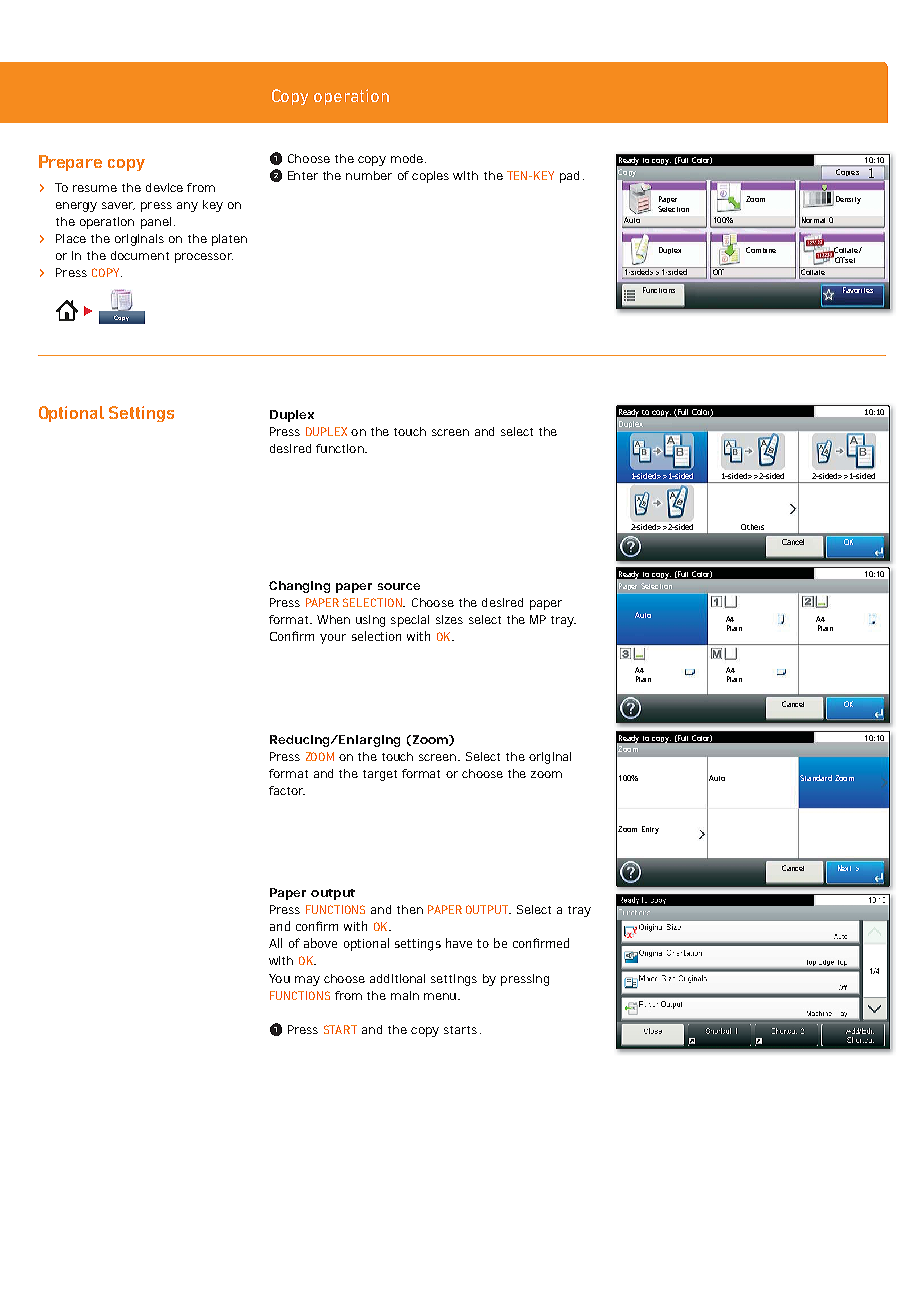 This screenshot has height=1308, width=924. What do you see at coordinates (761, 250) in the screenshot?
I see `Combine` at bounding box center [761, 250].
